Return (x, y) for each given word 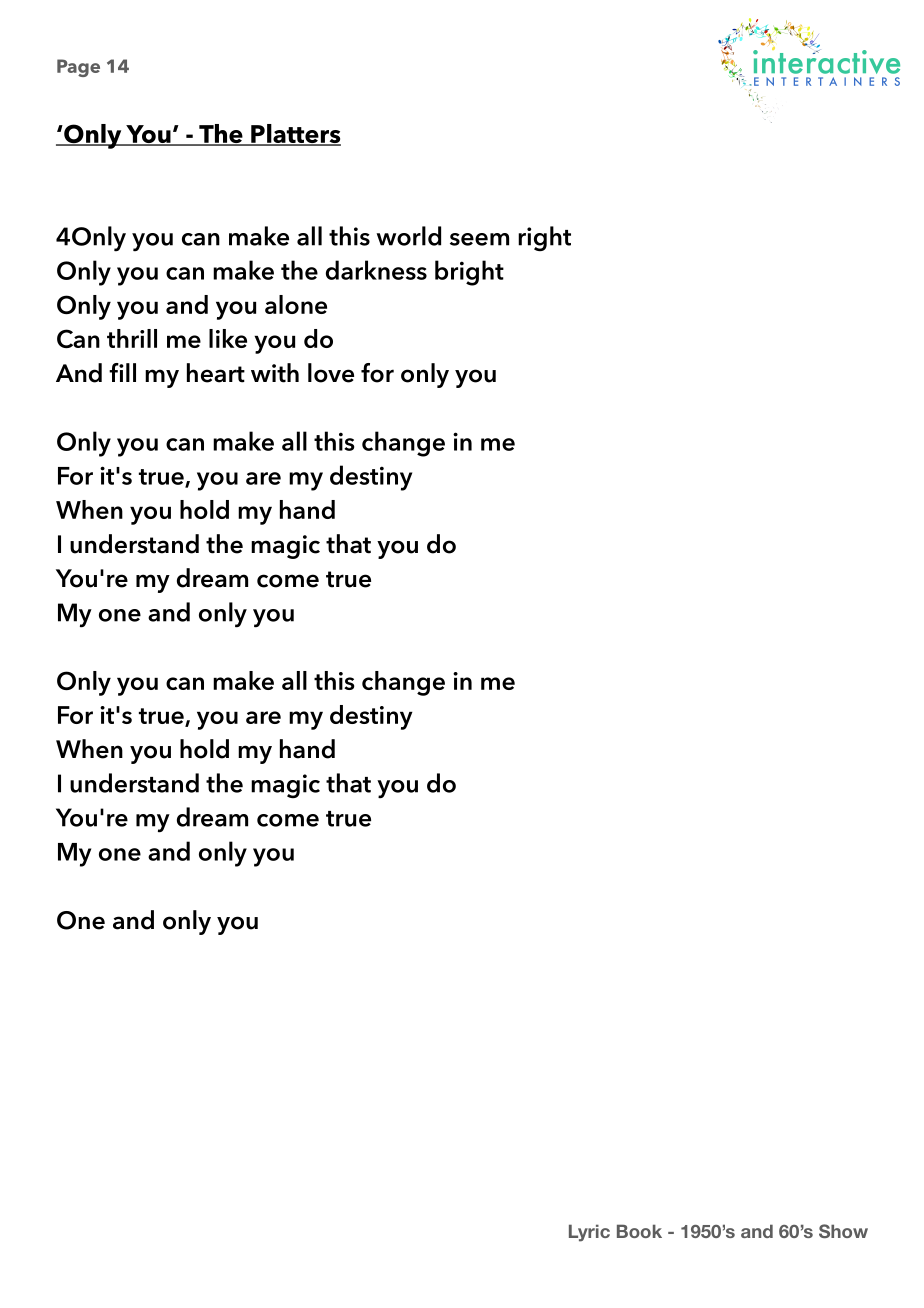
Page (78, 68)
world (408, 236)
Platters (295, 135)
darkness (376, 270)
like (228, 338)
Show (843, 1231)
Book (639, 1231)
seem (479, 239)
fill (122, 372)
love (331, 373)
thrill (132, 338)
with (275, 373)
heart (216, 373)
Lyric (589, 1233)
